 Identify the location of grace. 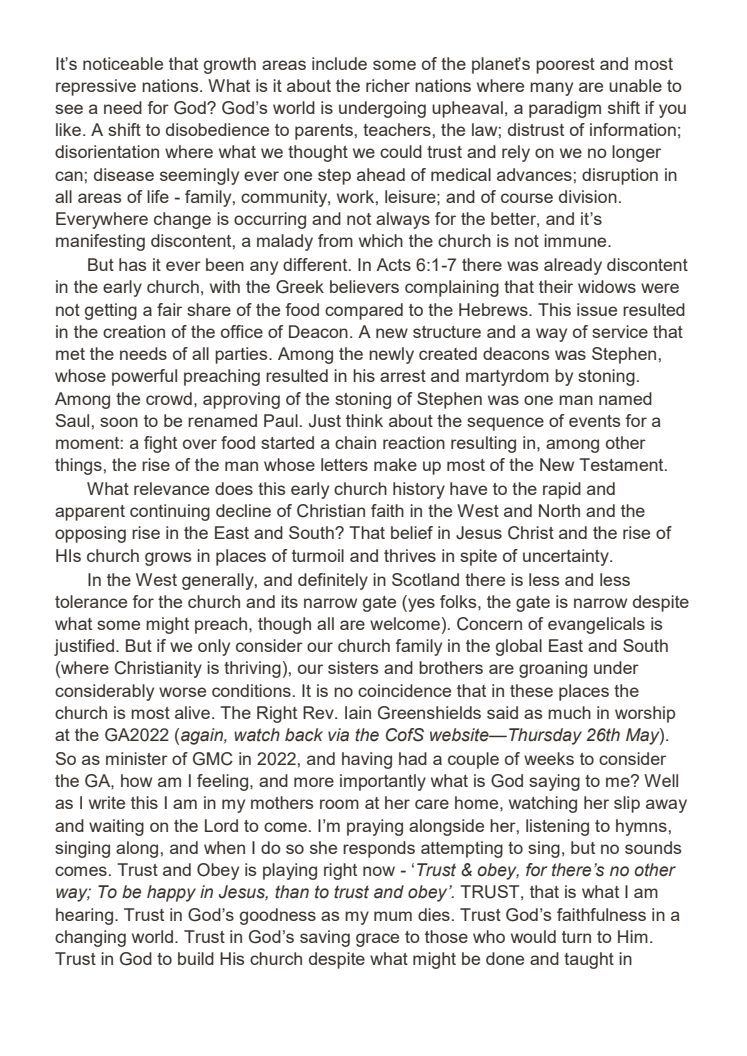
(377, 940).
